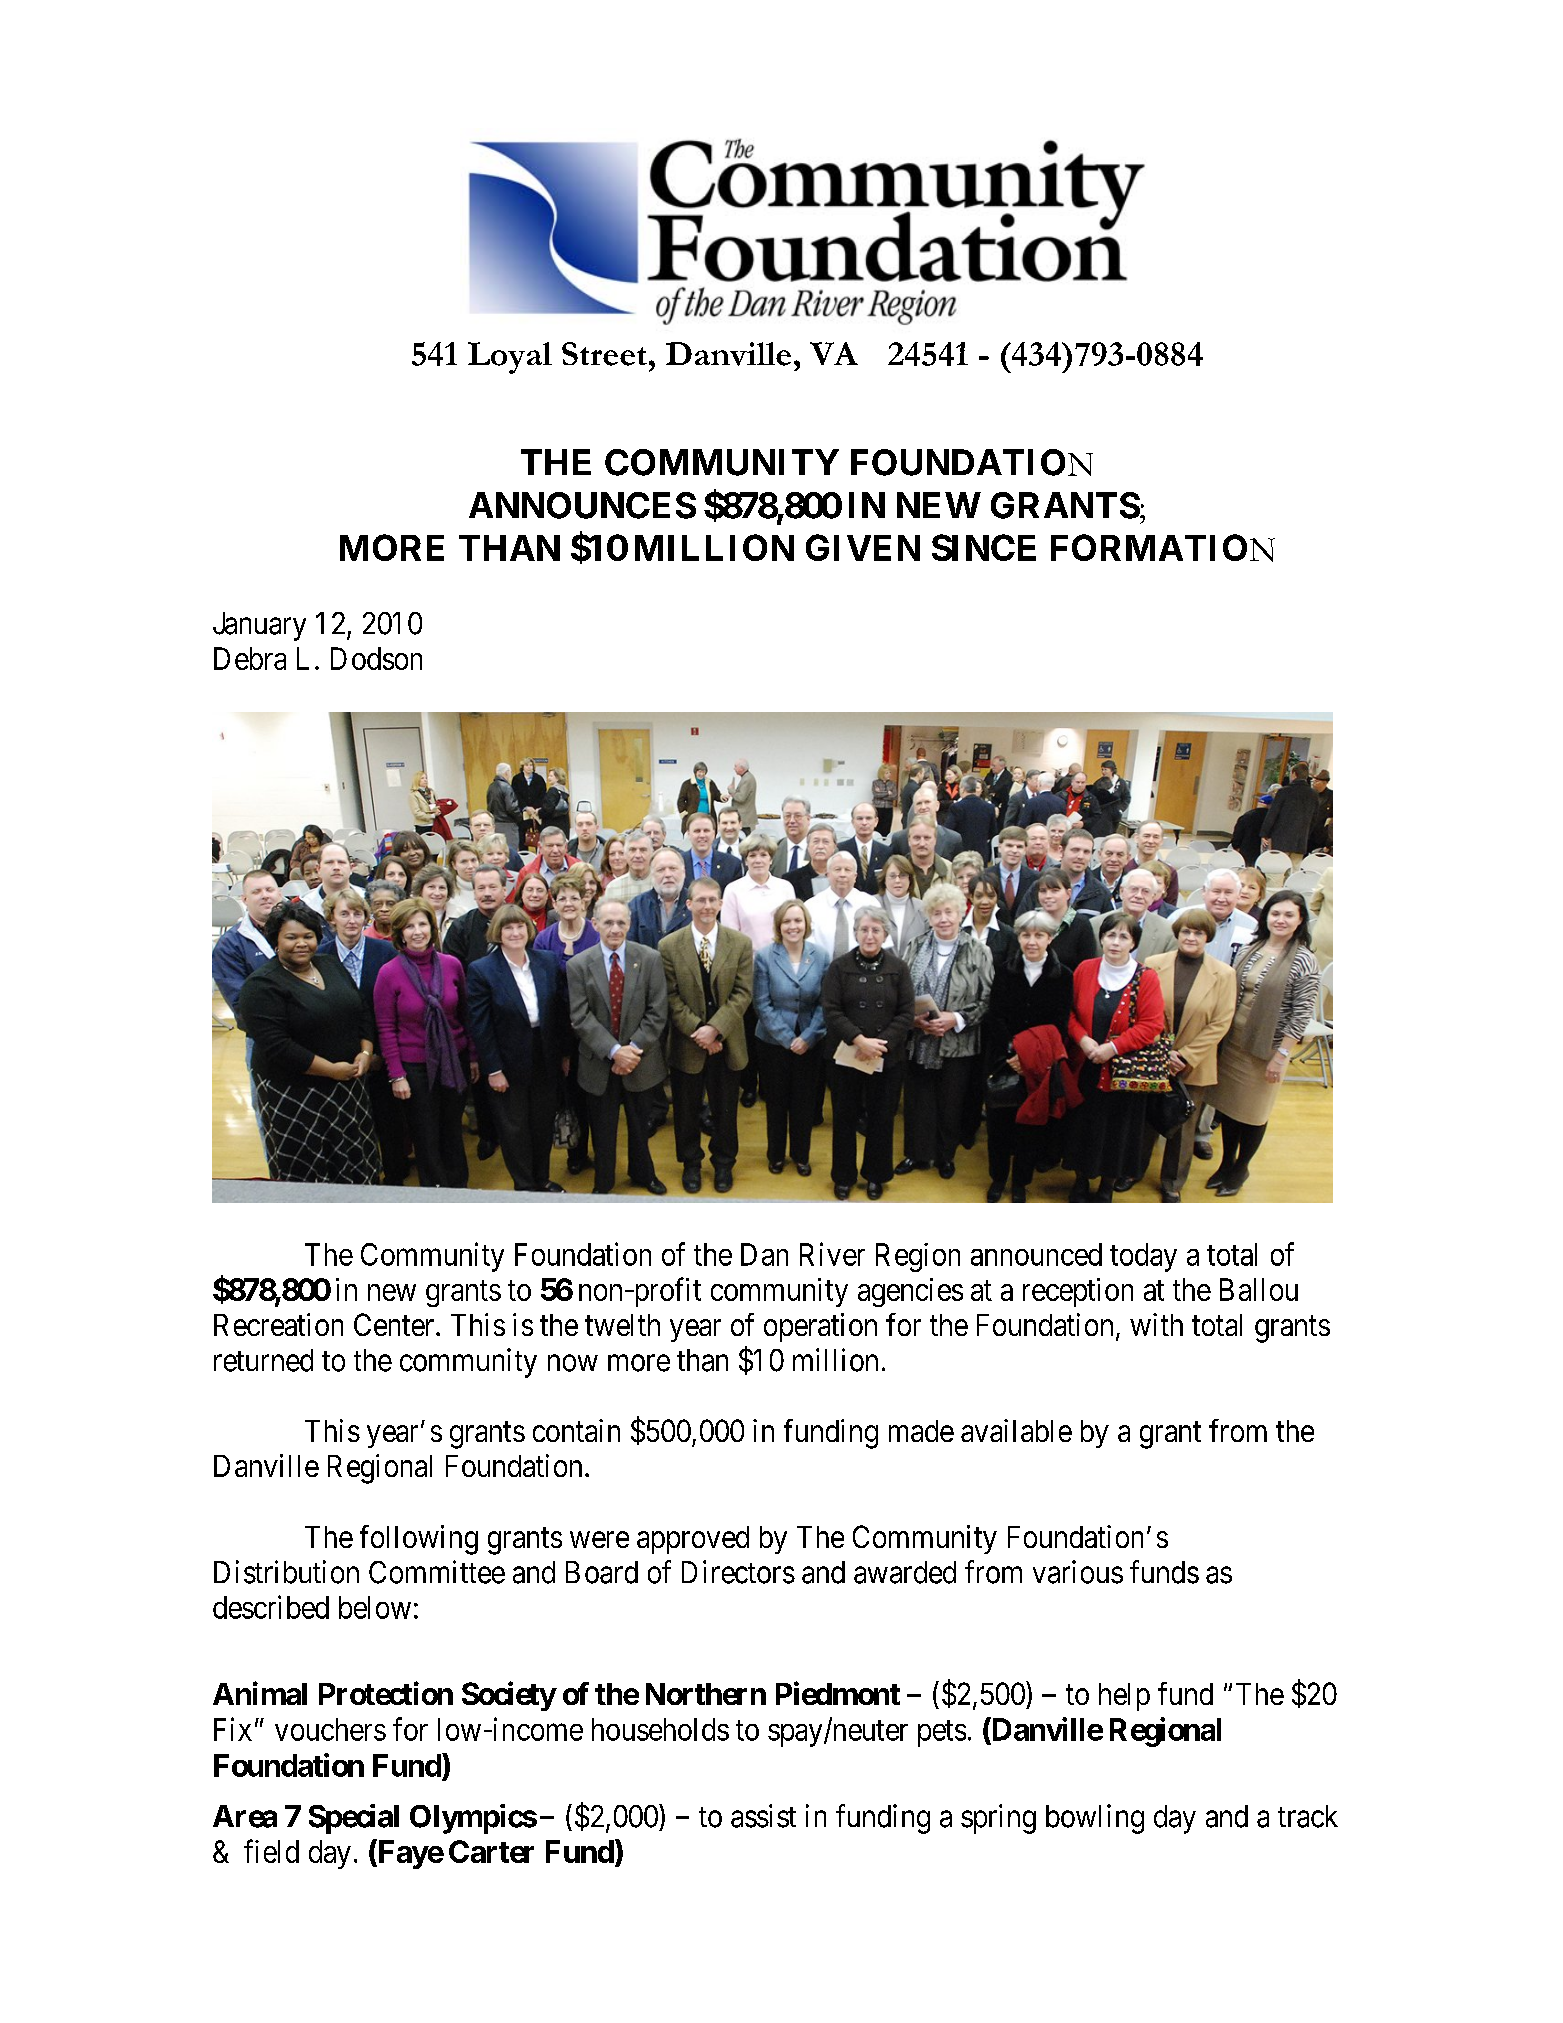  What do you see at coordinates (354, 1819) in the screenshot?
I see `Special` at bounding box center [354, 1819].
